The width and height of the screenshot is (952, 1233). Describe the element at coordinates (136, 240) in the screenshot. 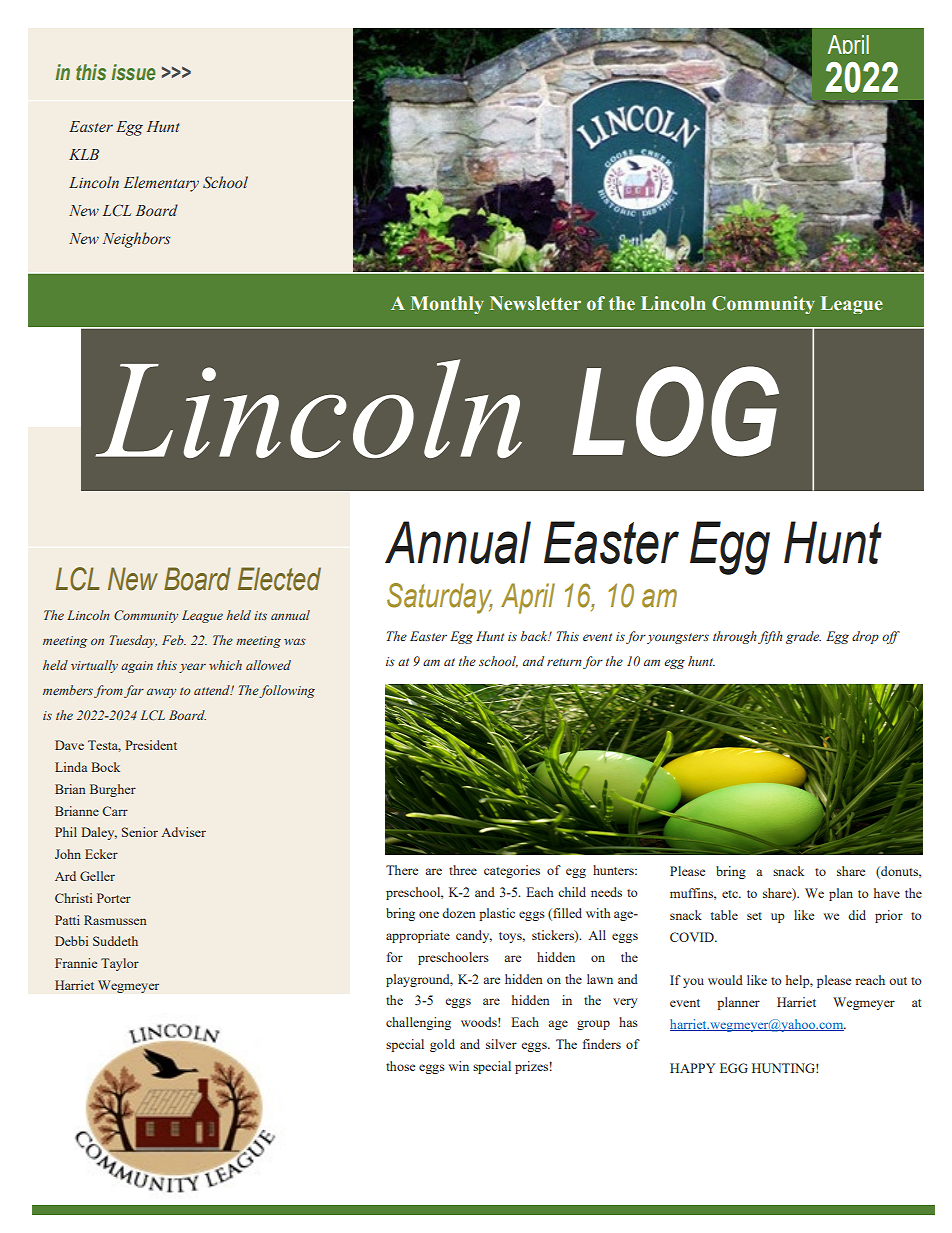

I see `Neighbors` at that location.
